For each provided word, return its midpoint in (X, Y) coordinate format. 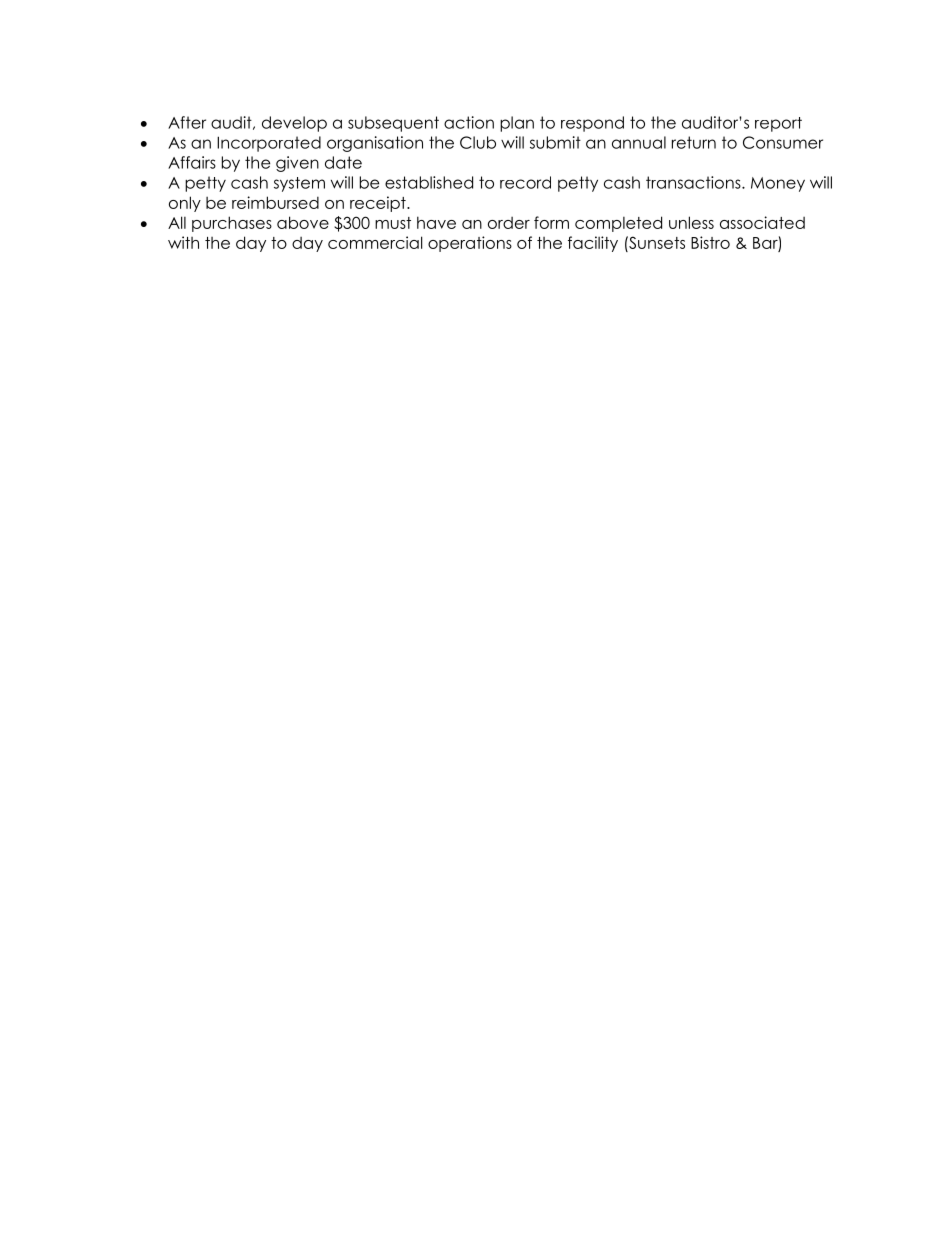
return (694, 142)
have (436, 222)
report (778, 124)
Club (478, 142)
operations (470, 244)
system (299, 184)
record (525, 182)
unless (691, 222)
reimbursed (275, 202)
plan (517, 124)
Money (778, 184)
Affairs (192, 162)
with (183, 242)
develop (294, 124)
